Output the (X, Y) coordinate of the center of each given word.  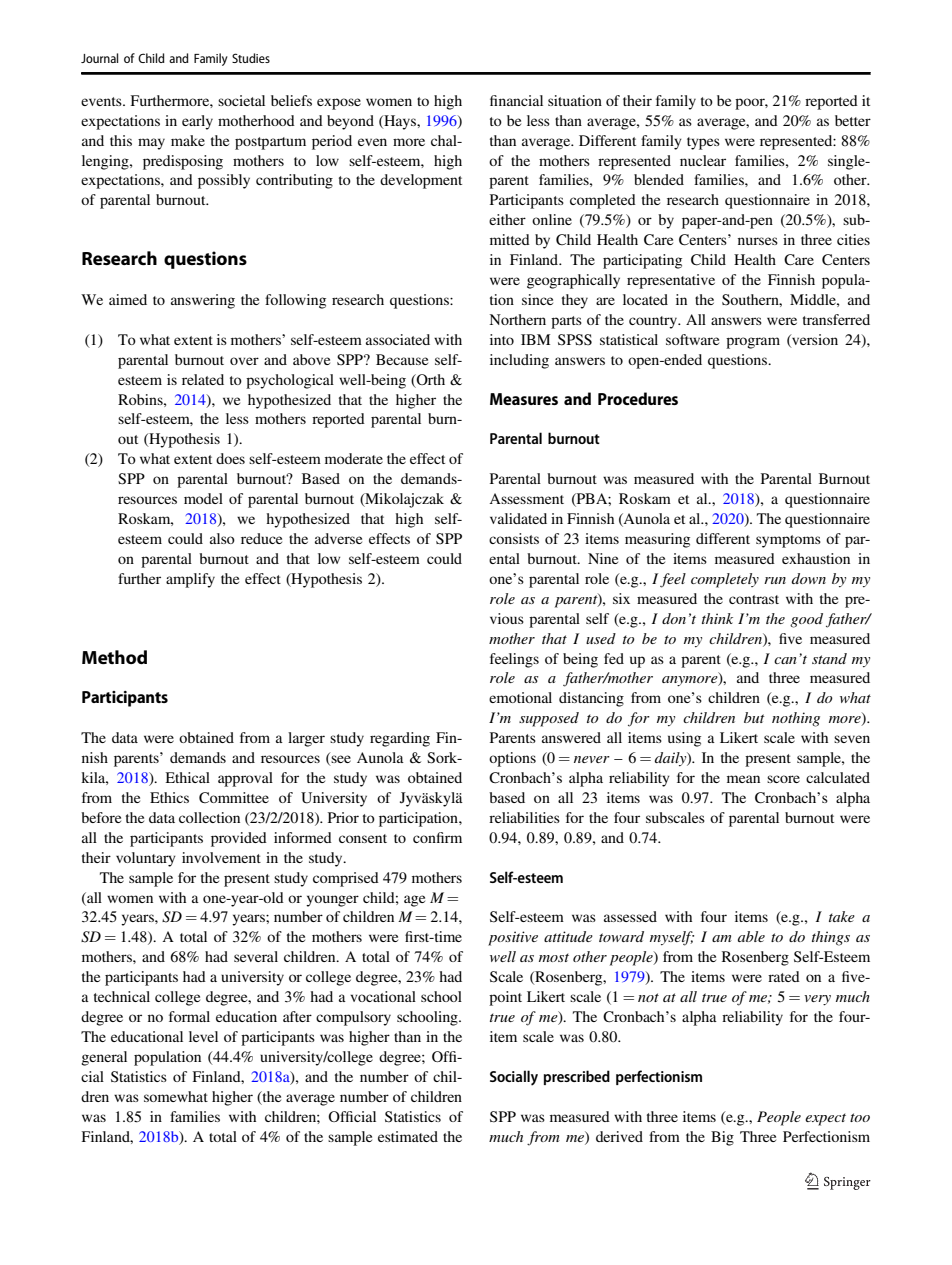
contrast (754, 599)
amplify (190, 580)
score (783, 779)
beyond (350, 122)
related (203, 379)
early (197, 122)
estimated (408, 1136)
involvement (221, 857)
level (203, 1036)
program (753, 343)
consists (514, 538)
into (502, 339)
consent (363, 838)
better (853, 120)
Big (722, 1138)
